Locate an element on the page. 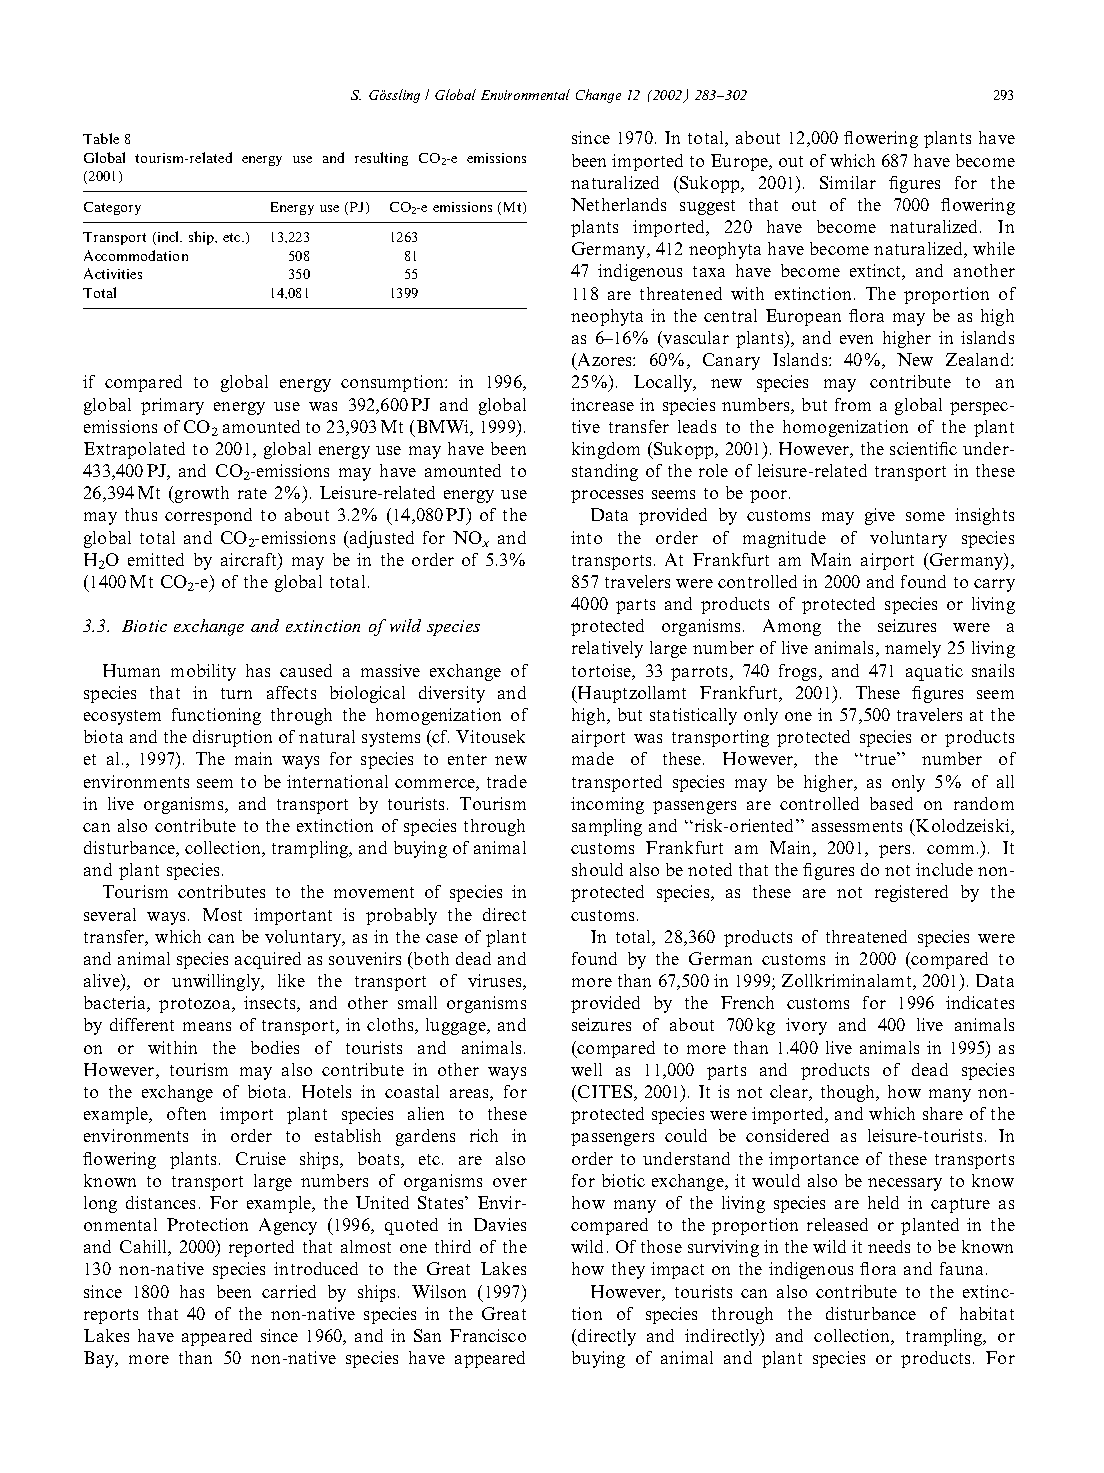  namely is located at coordinates (913, 649).
